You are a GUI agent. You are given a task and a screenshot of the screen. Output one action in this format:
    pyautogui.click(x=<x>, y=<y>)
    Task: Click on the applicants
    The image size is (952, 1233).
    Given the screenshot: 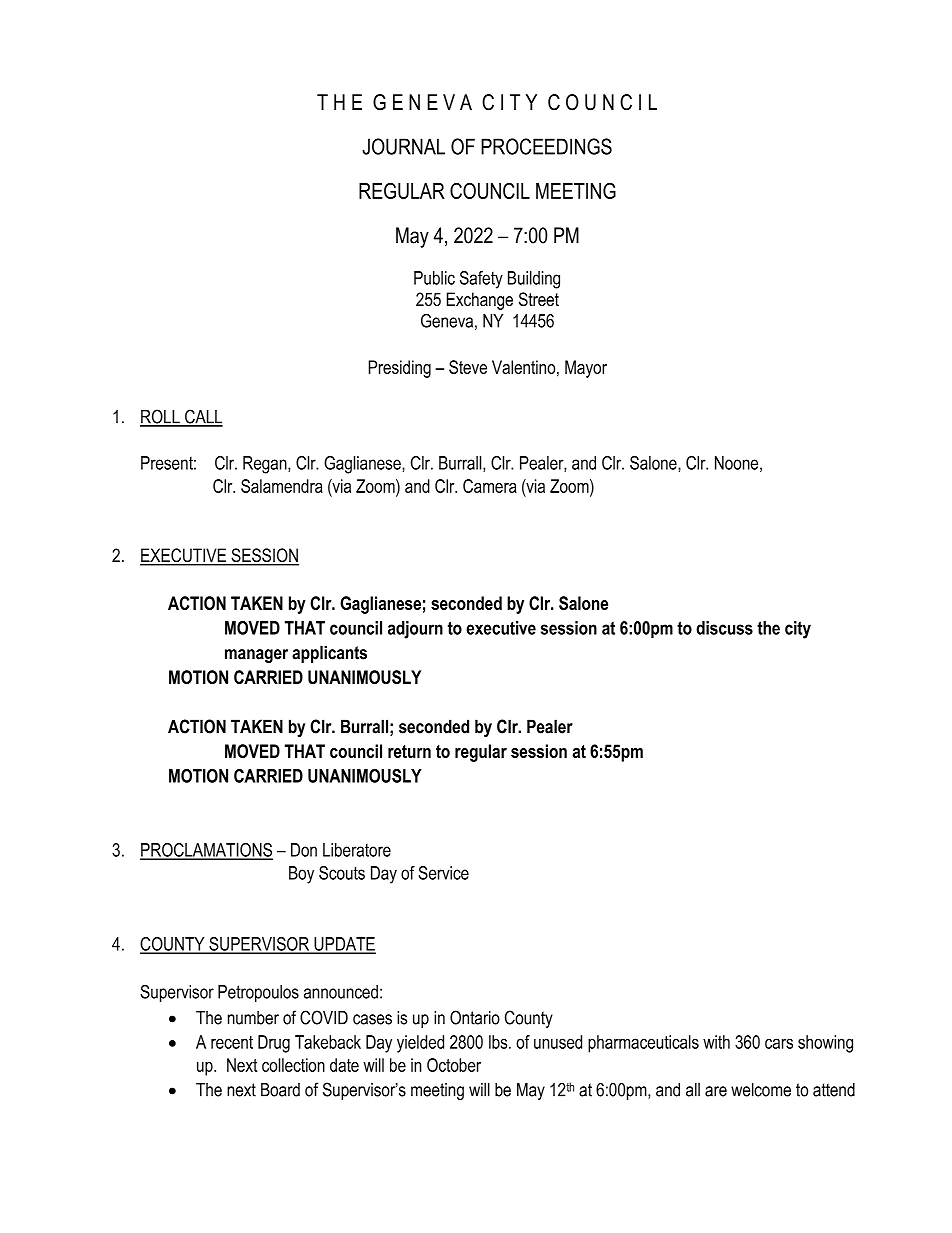 What is the action you would take?
    pyautogui.click(x=329, y=654)
